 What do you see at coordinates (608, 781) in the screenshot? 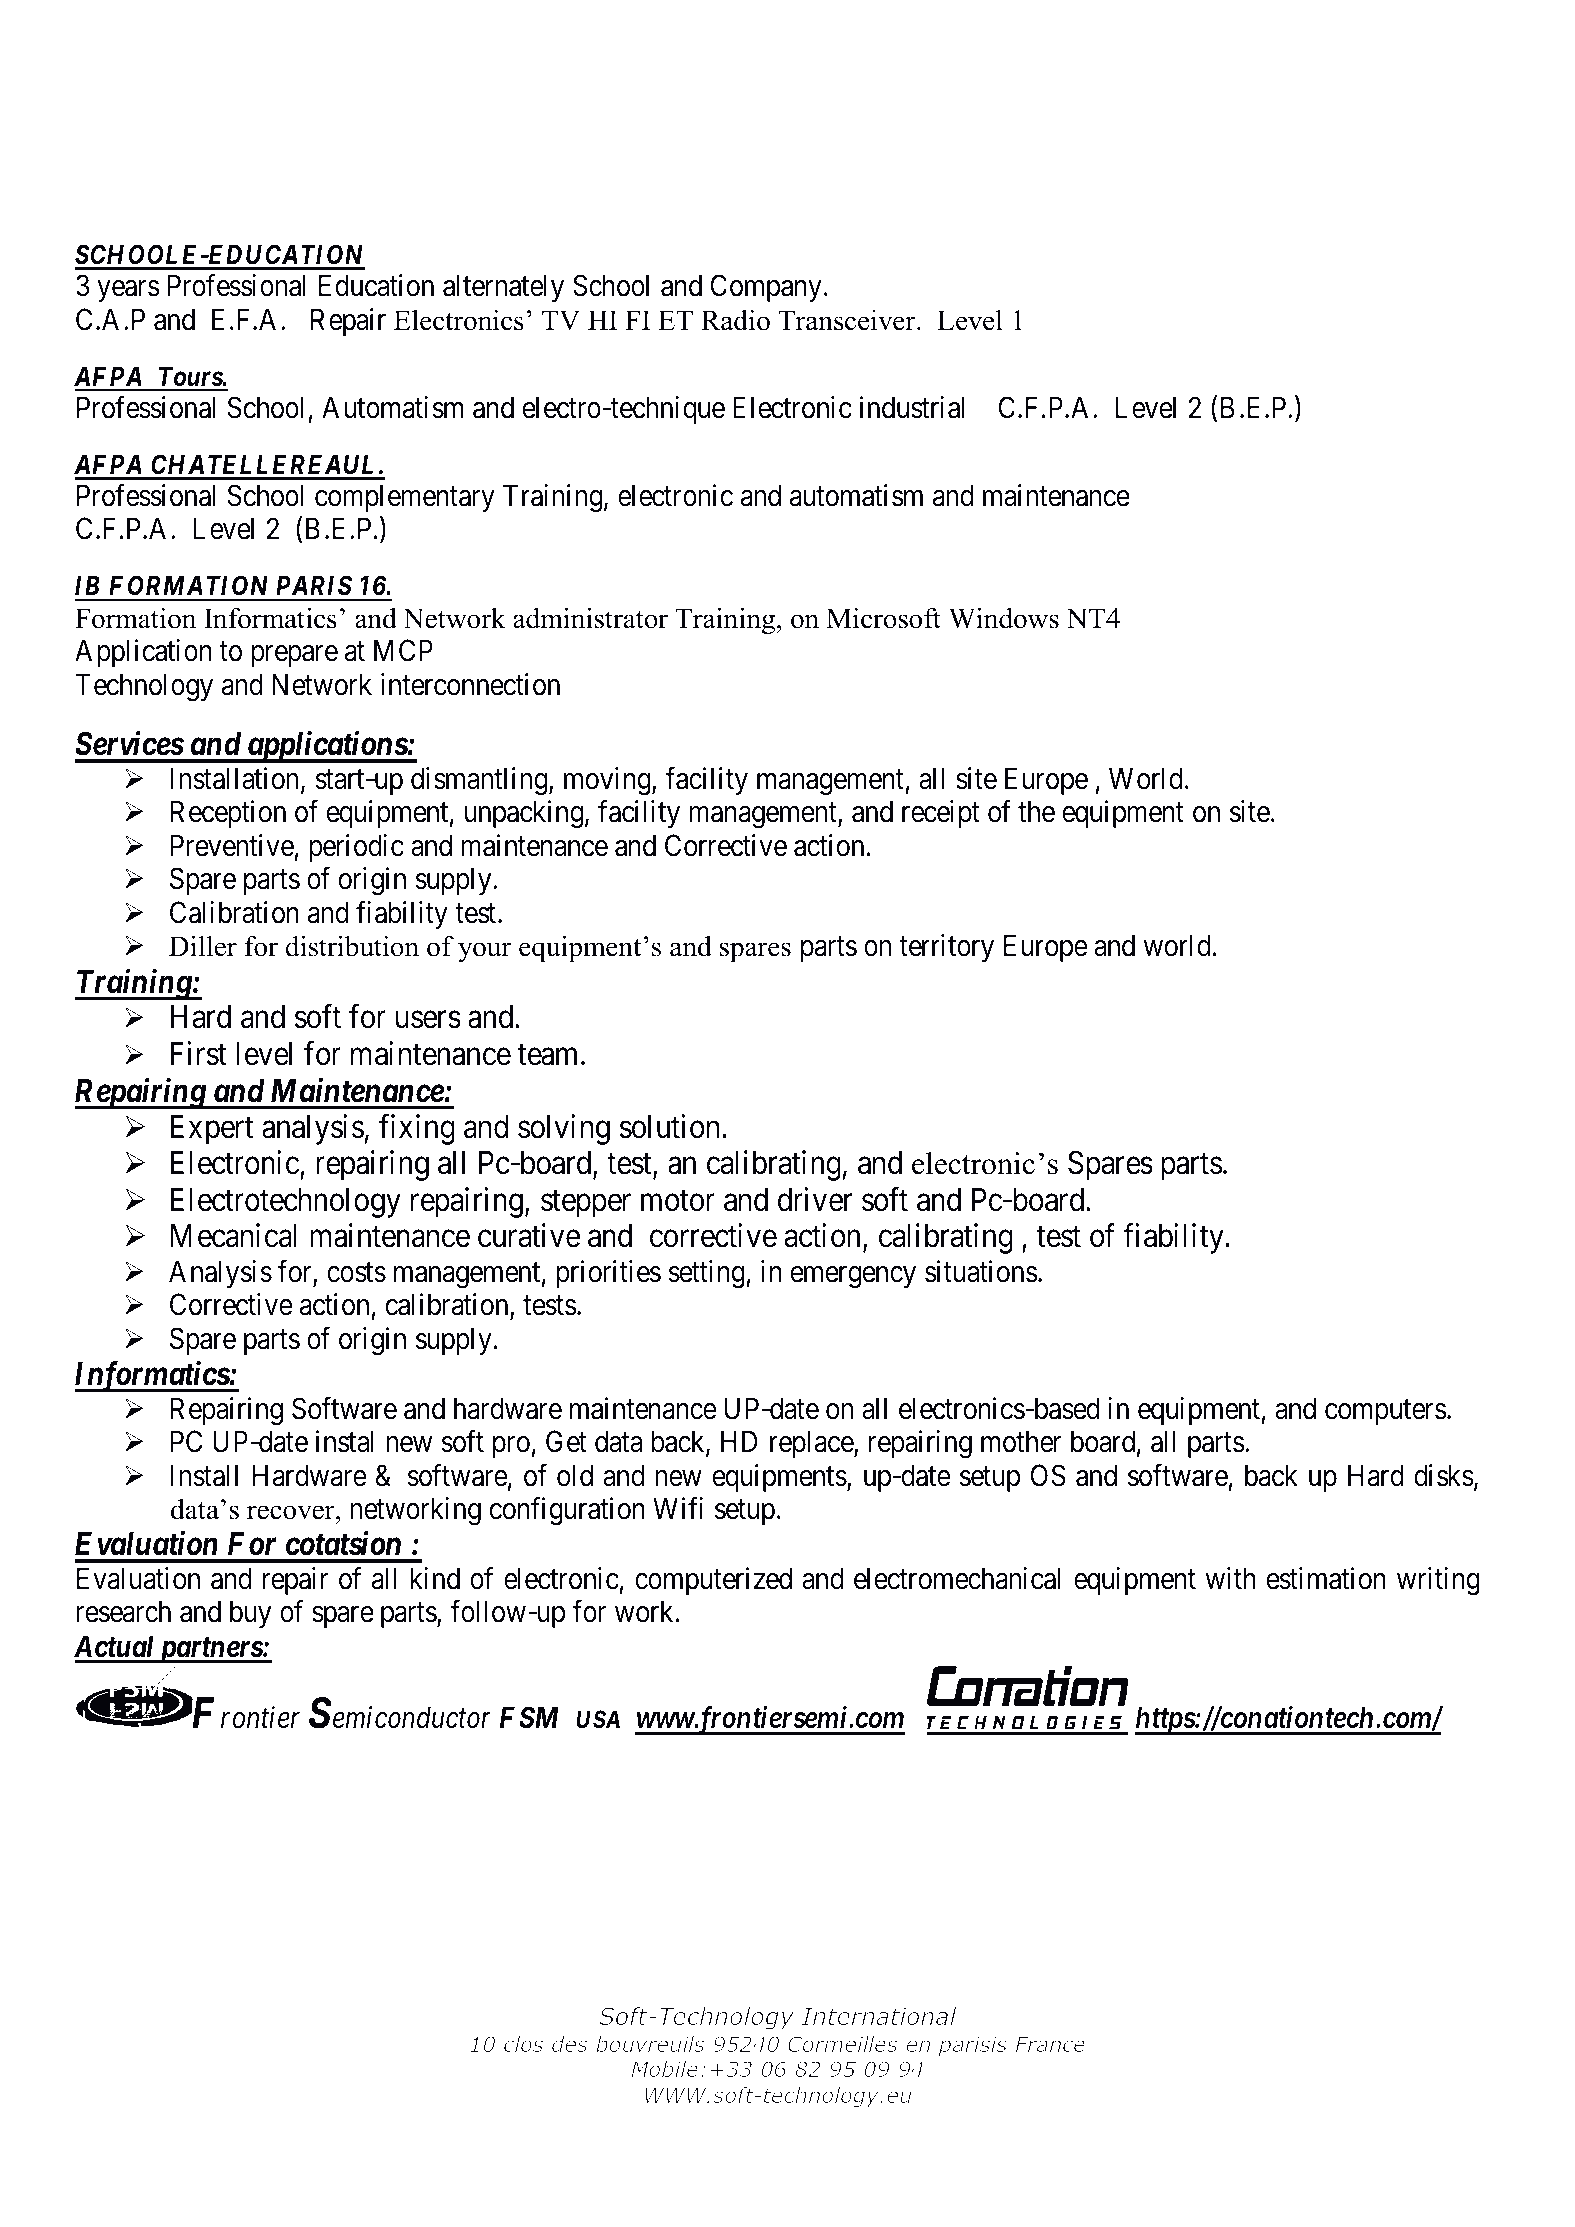
I see `moving` at bounding box center [608, 781].
